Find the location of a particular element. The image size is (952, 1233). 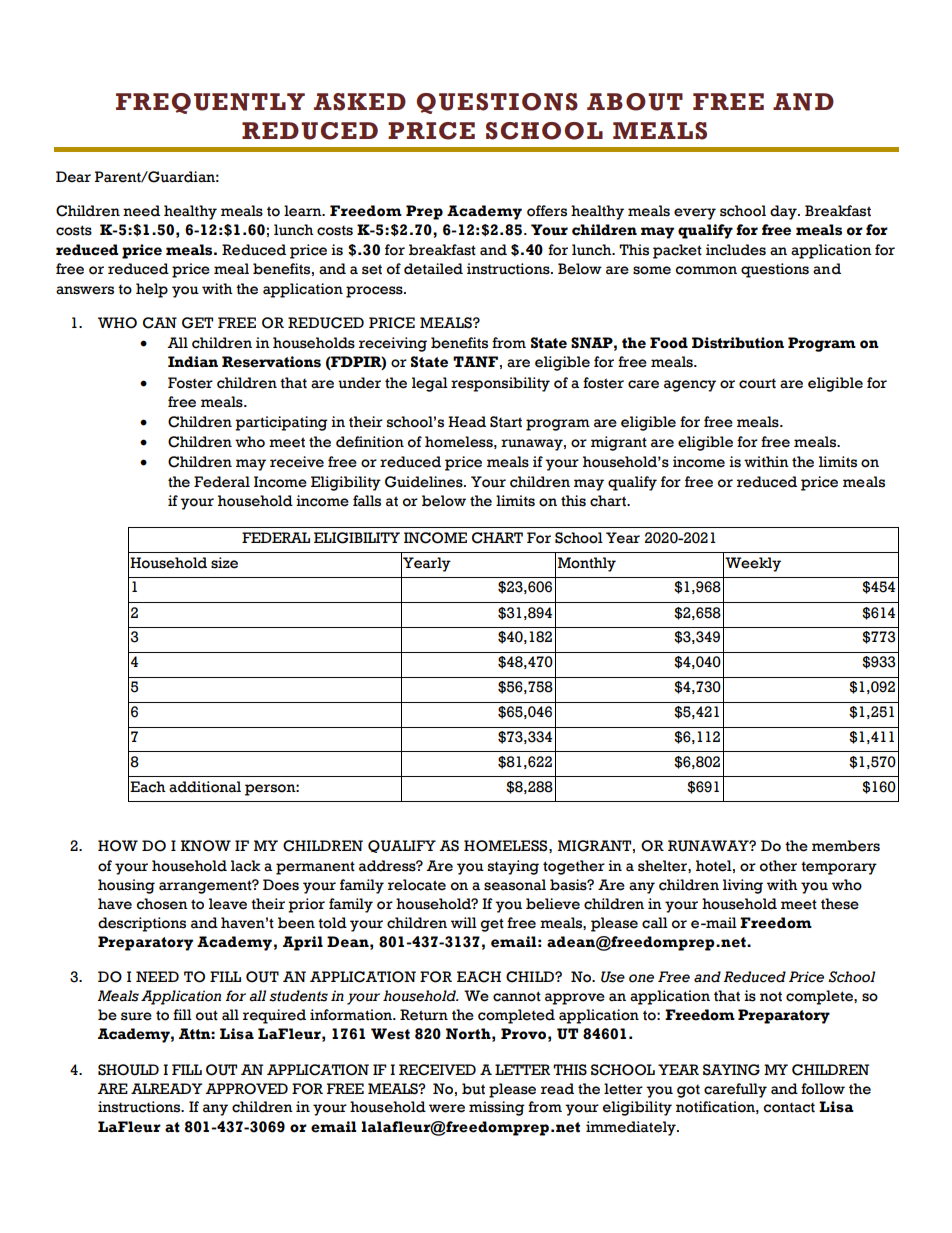

SHOULD is located at coordinates (128, 1070).
